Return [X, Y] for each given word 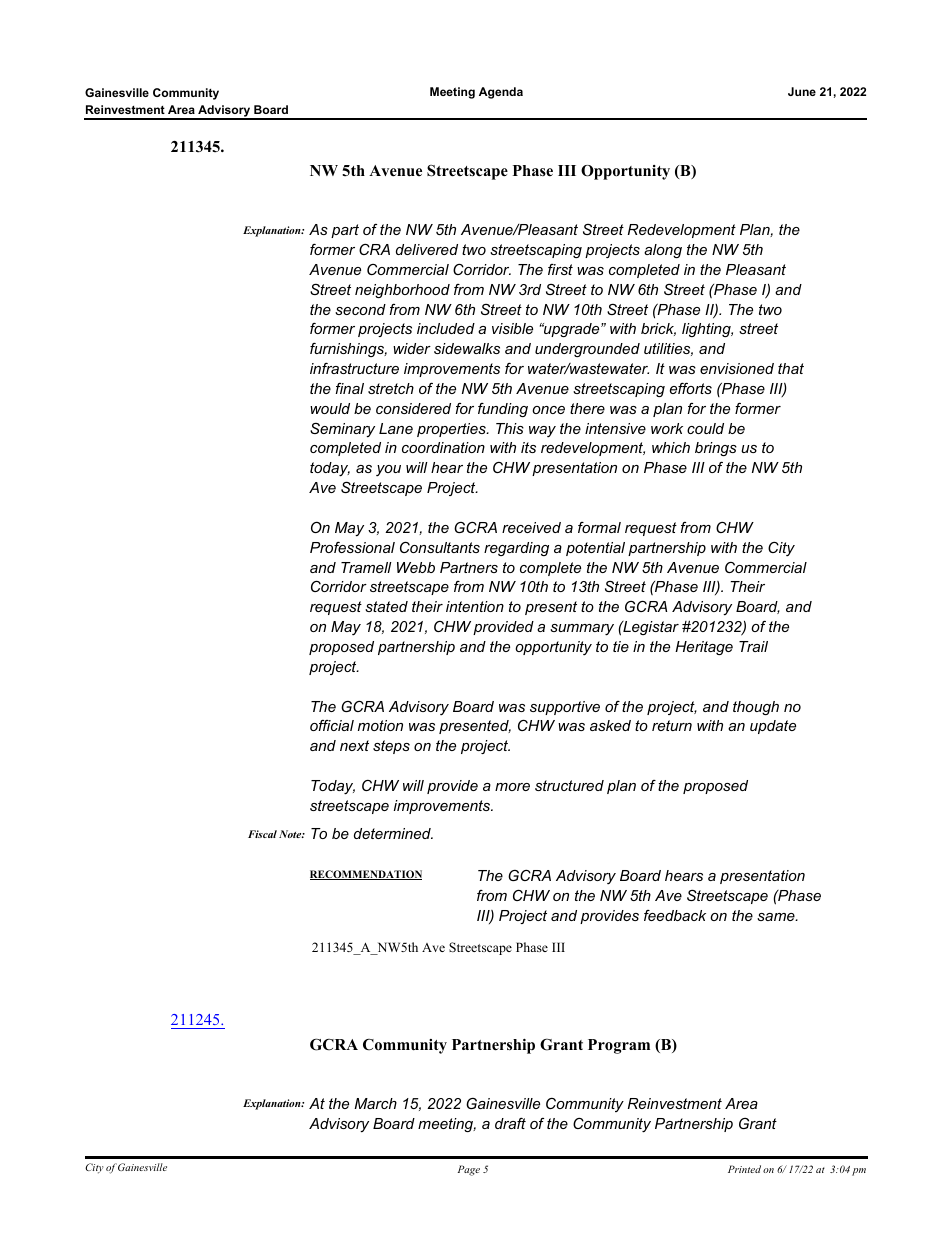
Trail [753, 646]
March [375, 1103]
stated [386, 606]
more [512, 787]
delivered [427, 249]
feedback [675, 915]
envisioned [737, 368]
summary [582, 630]
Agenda [501, 93]
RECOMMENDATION [366, 875]
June [802, 91]
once [548, 410]
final [349, 388]
